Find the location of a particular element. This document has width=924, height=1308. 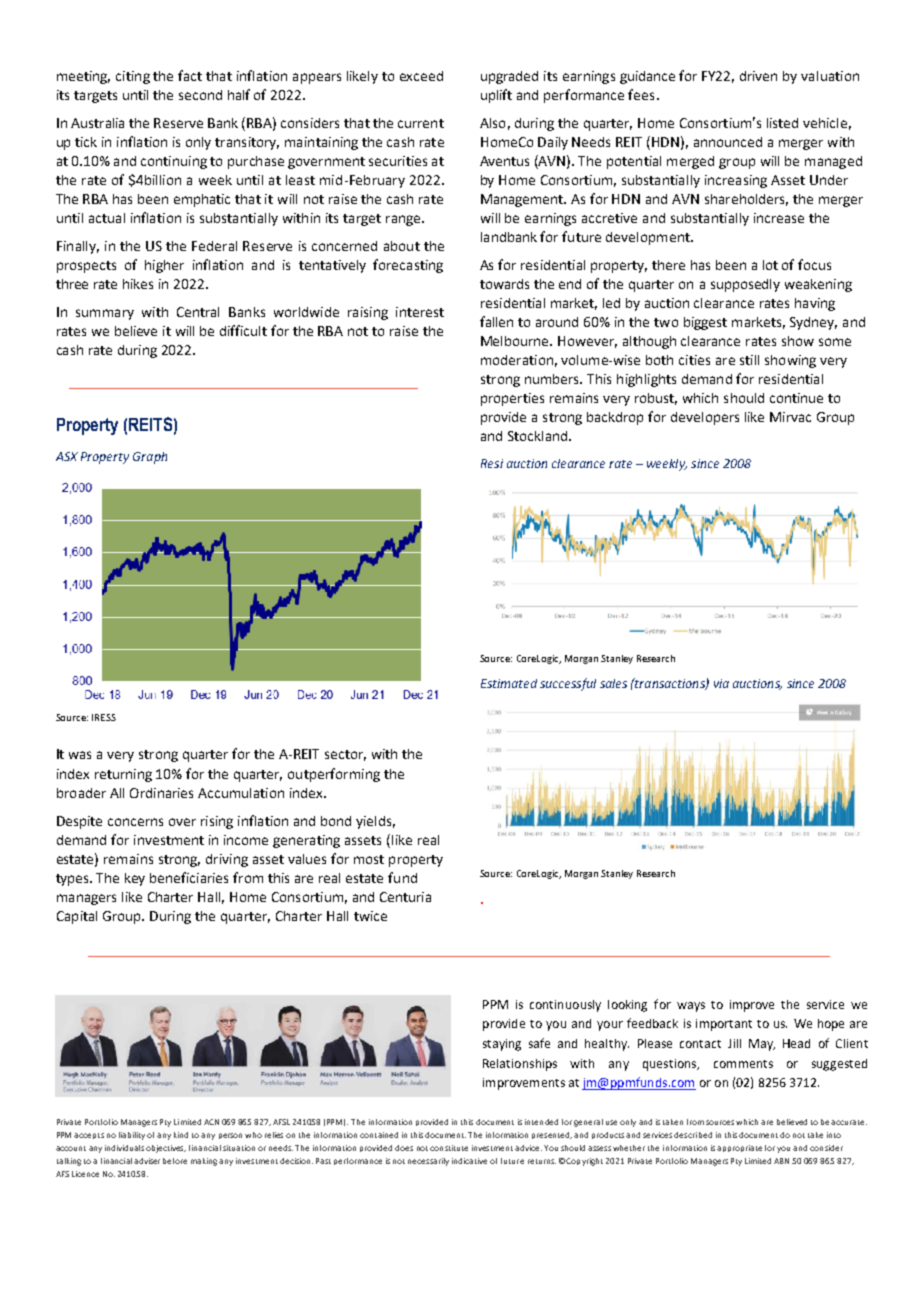

Central is located at coordinates (198, 312).
